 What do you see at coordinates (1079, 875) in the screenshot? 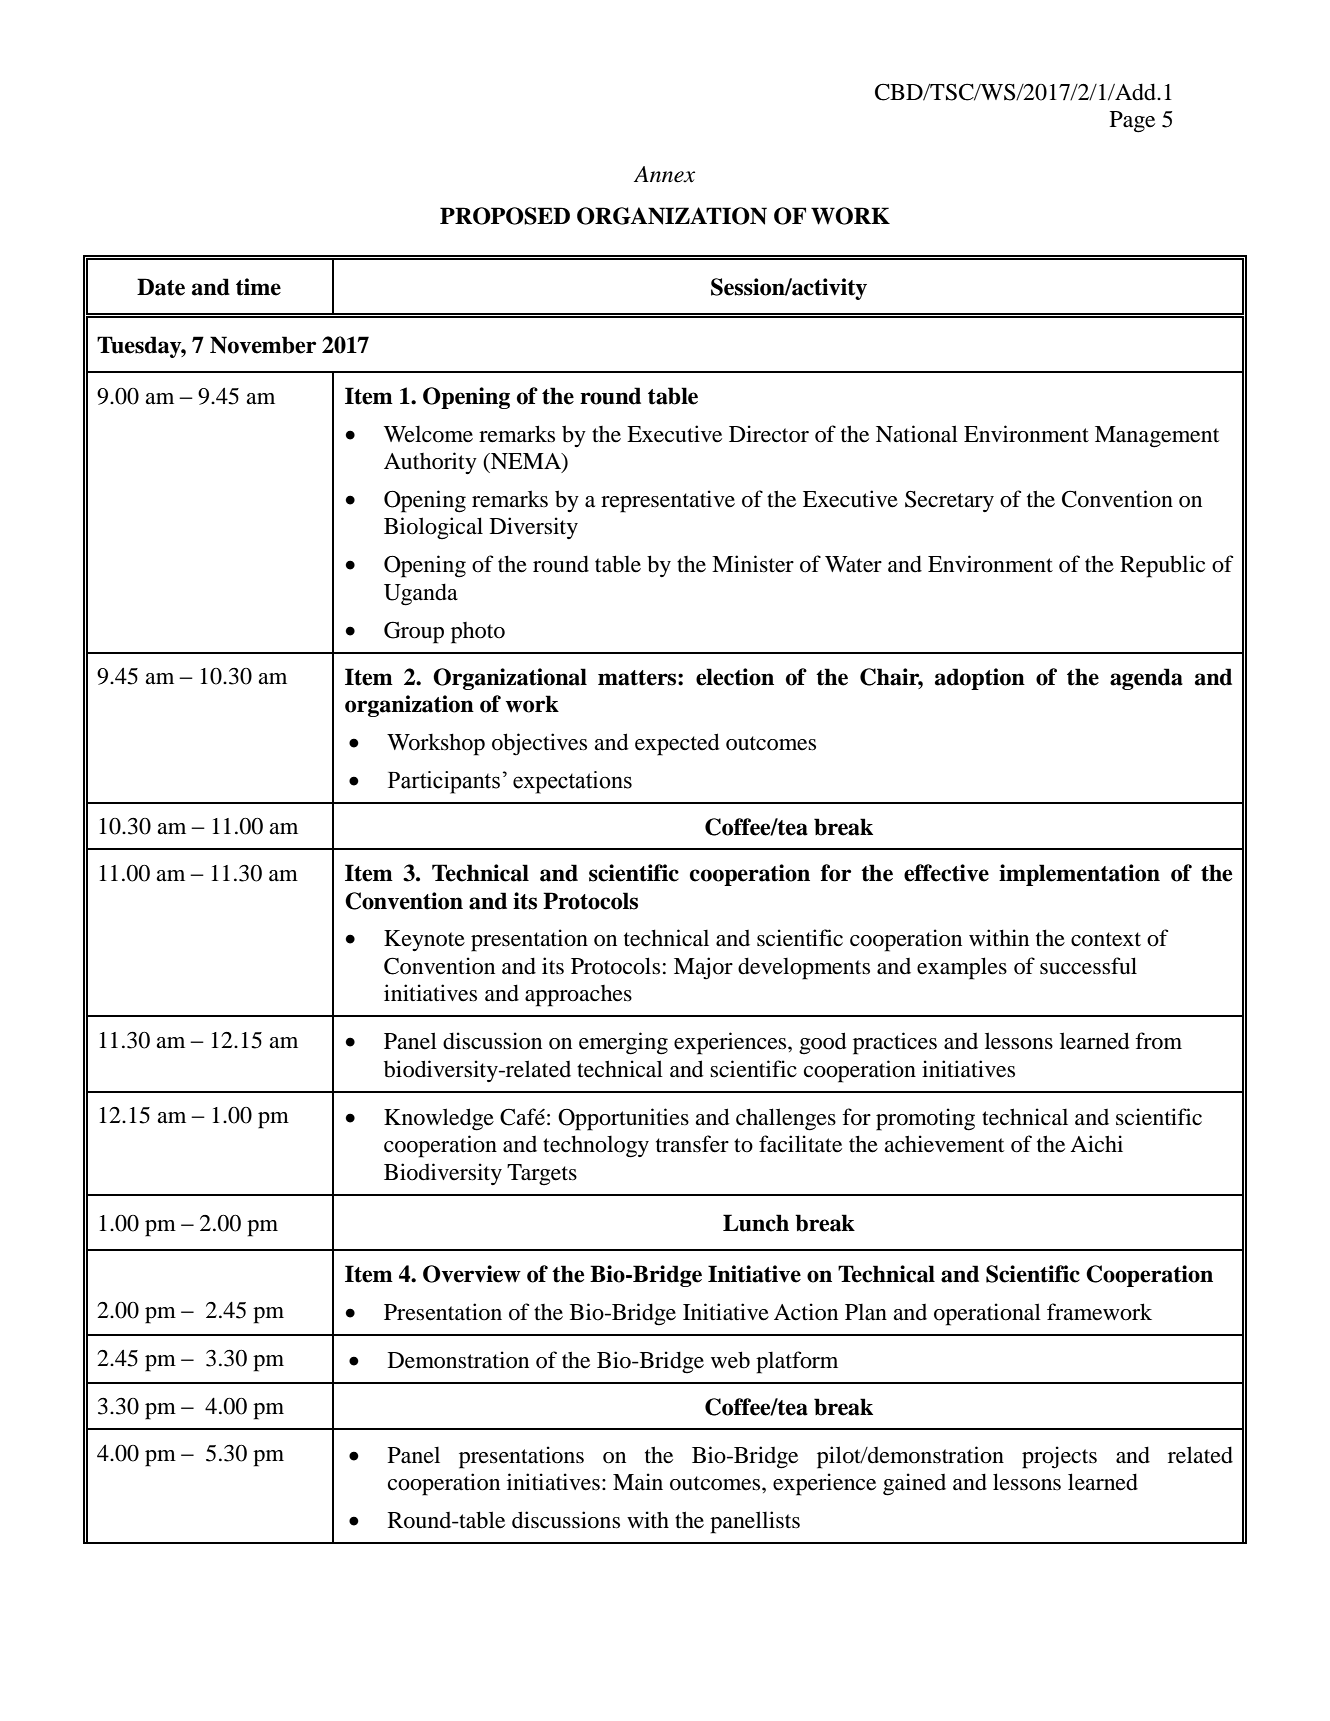
I see `implementation` at bounding box center [1079, 875].
